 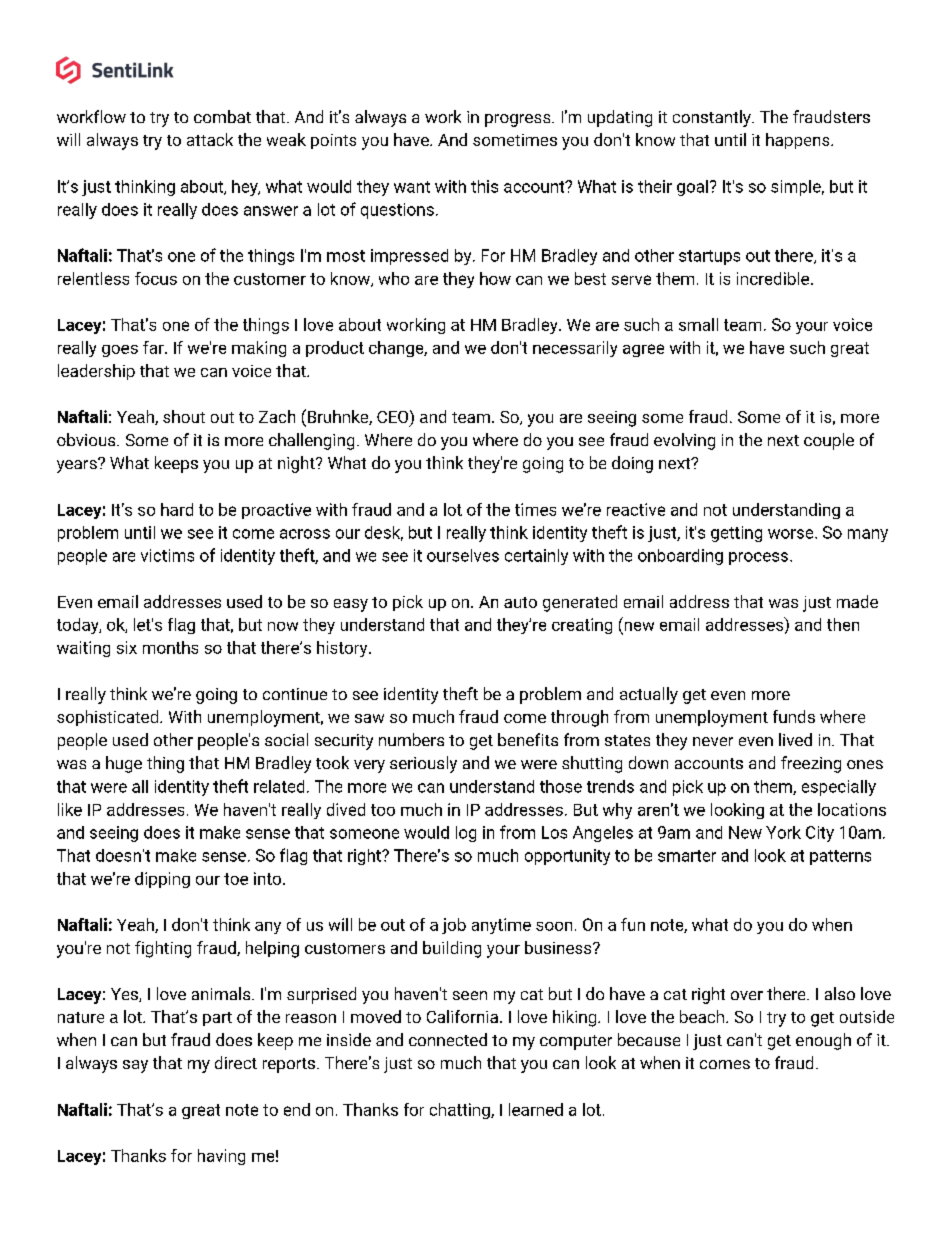 What do you see at coordinates (484, 186) in the screenshot?
I see `this` at bounding box center [484, 186].
